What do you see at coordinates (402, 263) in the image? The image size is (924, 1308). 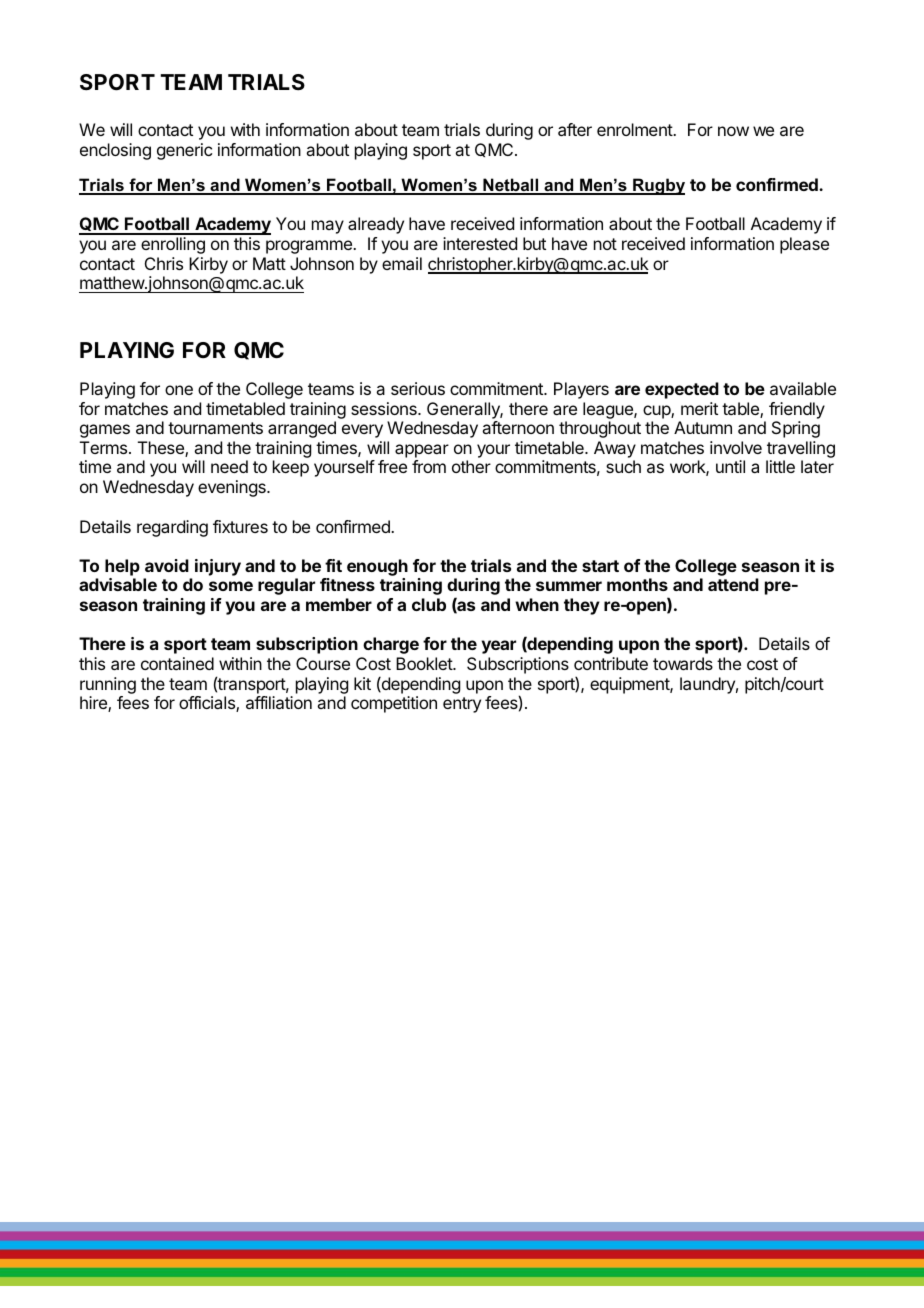 I see `email` at bounding box center [402, 263].
